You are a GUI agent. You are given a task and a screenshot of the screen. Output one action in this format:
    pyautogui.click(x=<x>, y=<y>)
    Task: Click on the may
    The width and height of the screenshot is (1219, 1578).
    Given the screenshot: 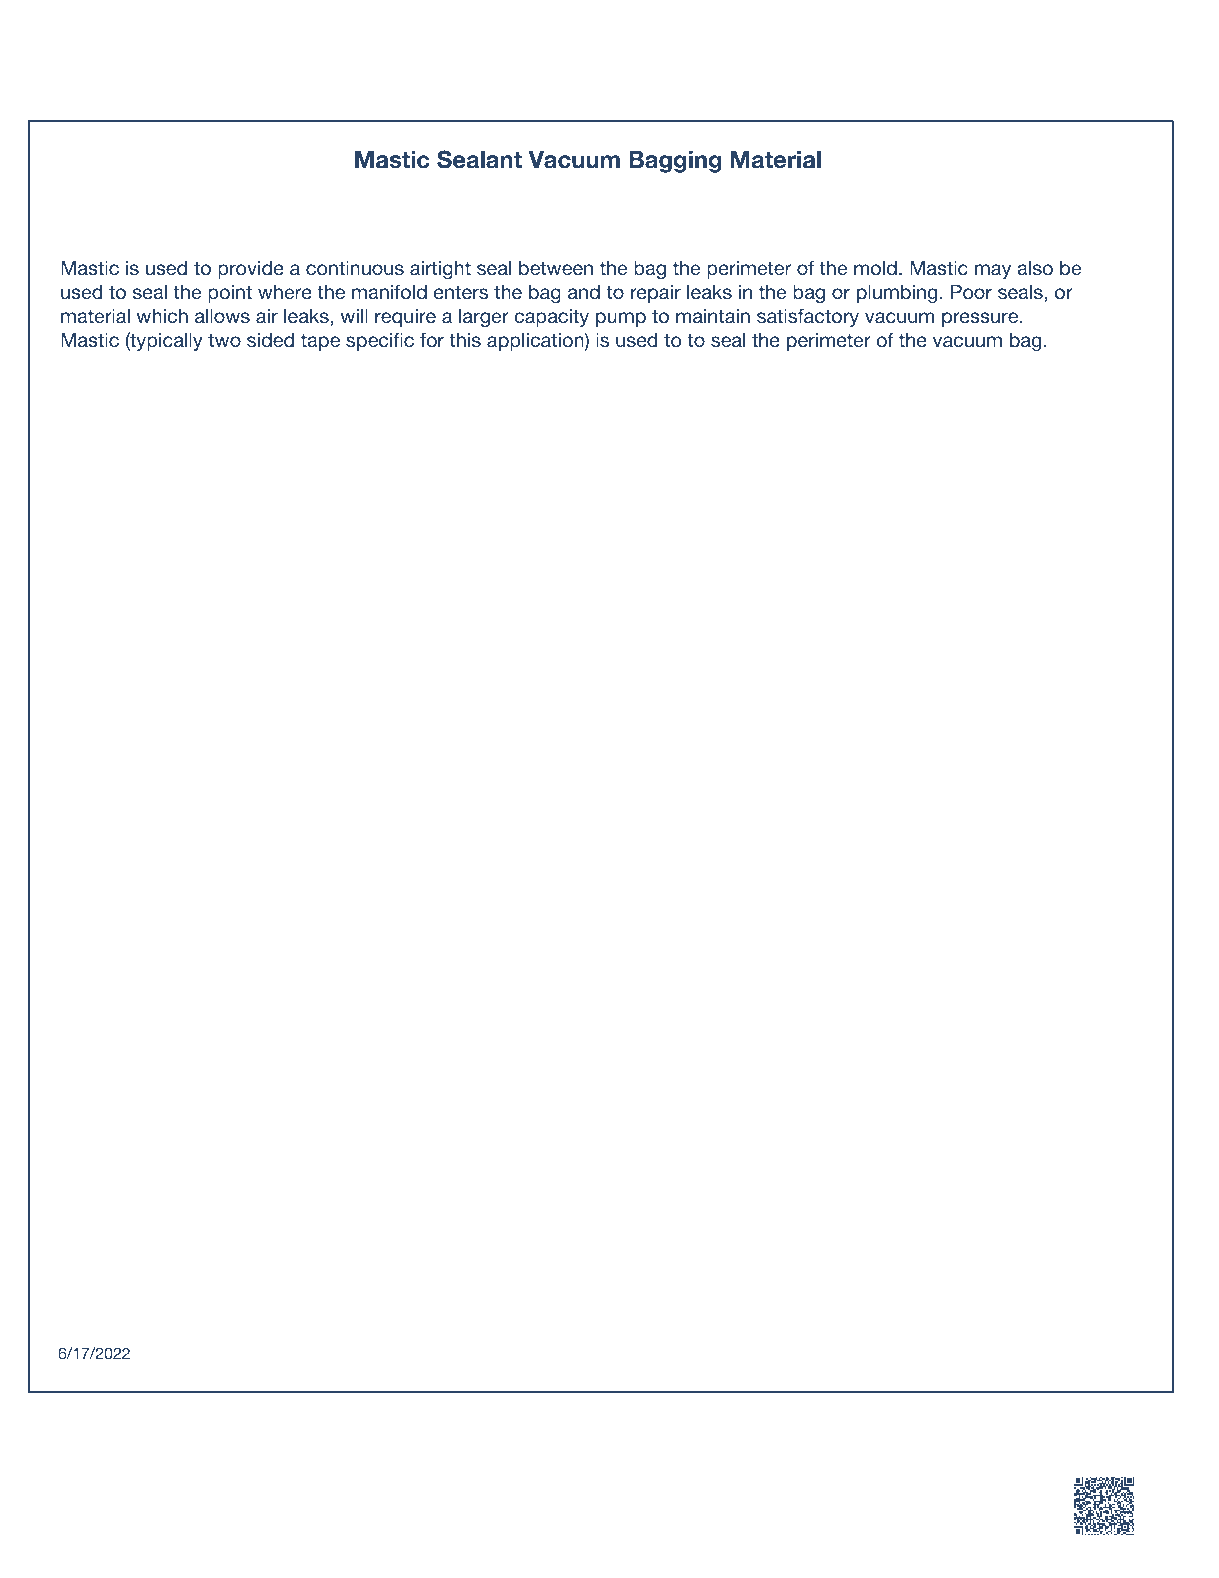 What is the action you would take?
    pyautogui.click(x=993, y=271)
